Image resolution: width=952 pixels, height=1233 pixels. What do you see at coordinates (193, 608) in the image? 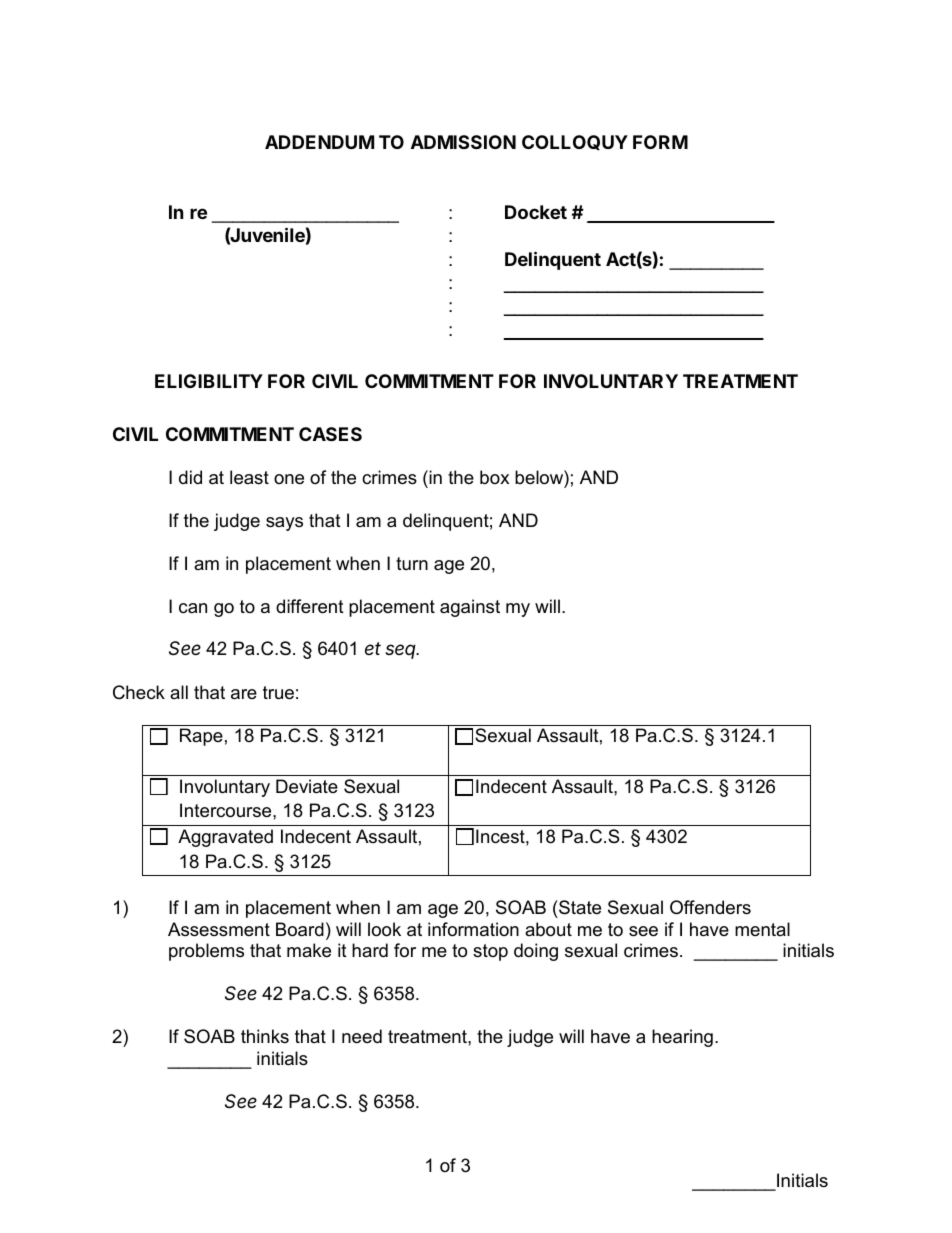
I see `can` at bounding box center [193, 608].
